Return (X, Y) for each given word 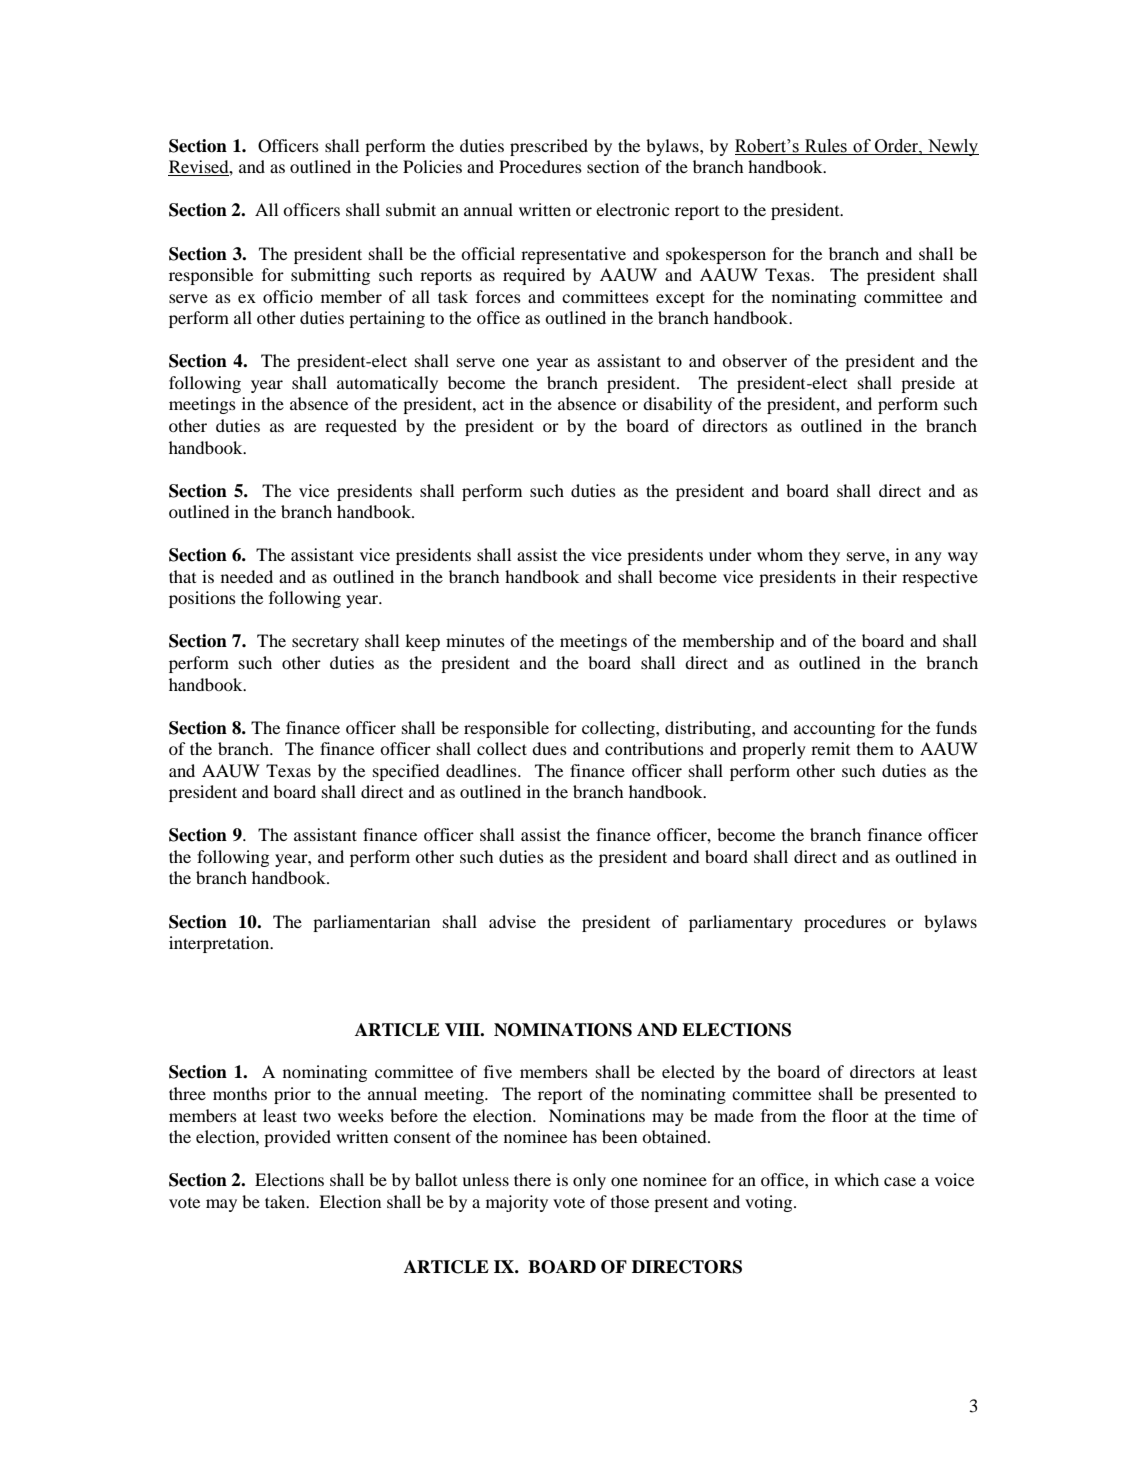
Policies (432, 166)
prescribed (549, 147)
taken (286, 1201)
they (824, 556)
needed (247, 576)
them (875, 748)
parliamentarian (371, 923)
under (730, 554)
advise (512, 921)
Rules (826, 146)
